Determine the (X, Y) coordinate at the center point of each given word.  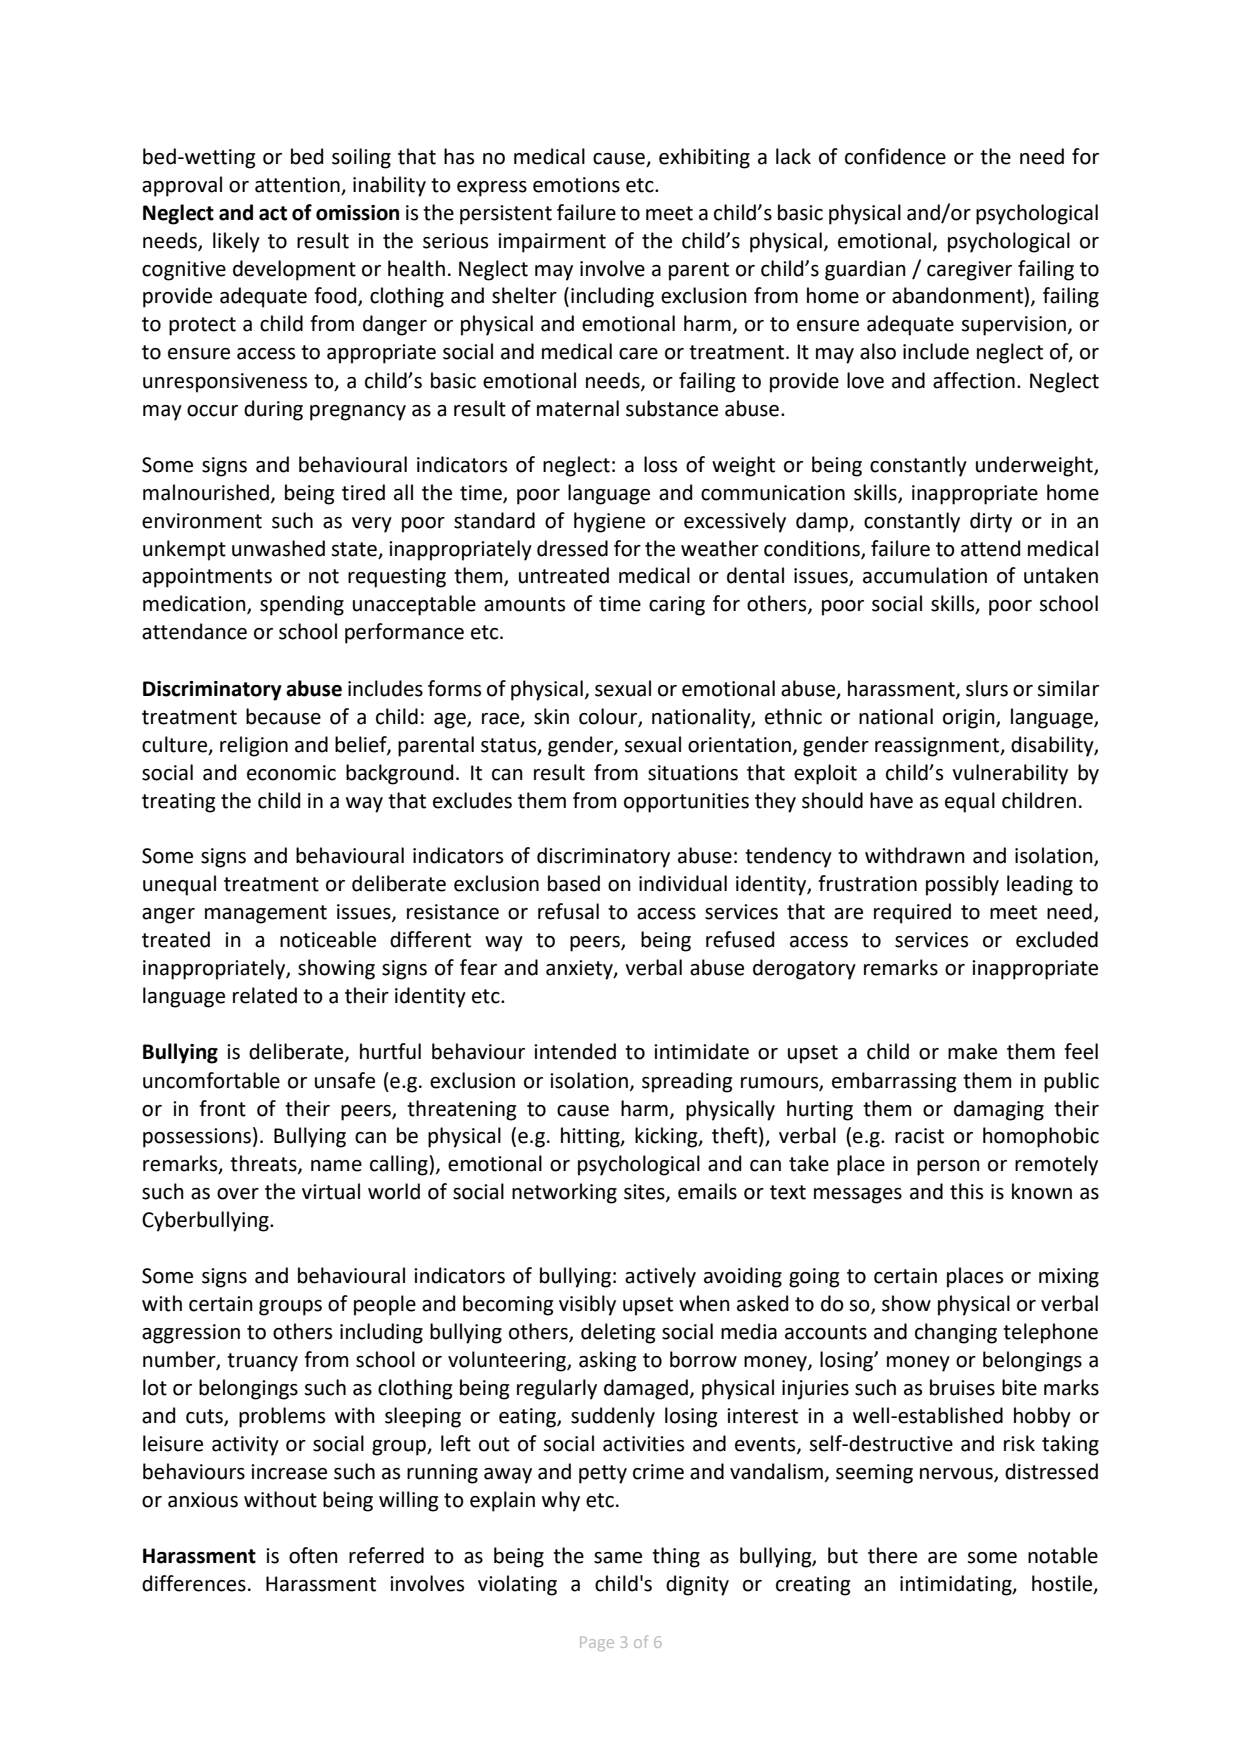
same (618, 1558)
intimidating (957, 1585)
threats (264, 1164)
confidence (895, 156)
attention (297, 185)
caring (677, 606)
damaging (999, 1110)
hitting (591, 1137)
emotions (576, 185)
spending (302, 605)
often (313, 1555)
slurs (987, 688)
